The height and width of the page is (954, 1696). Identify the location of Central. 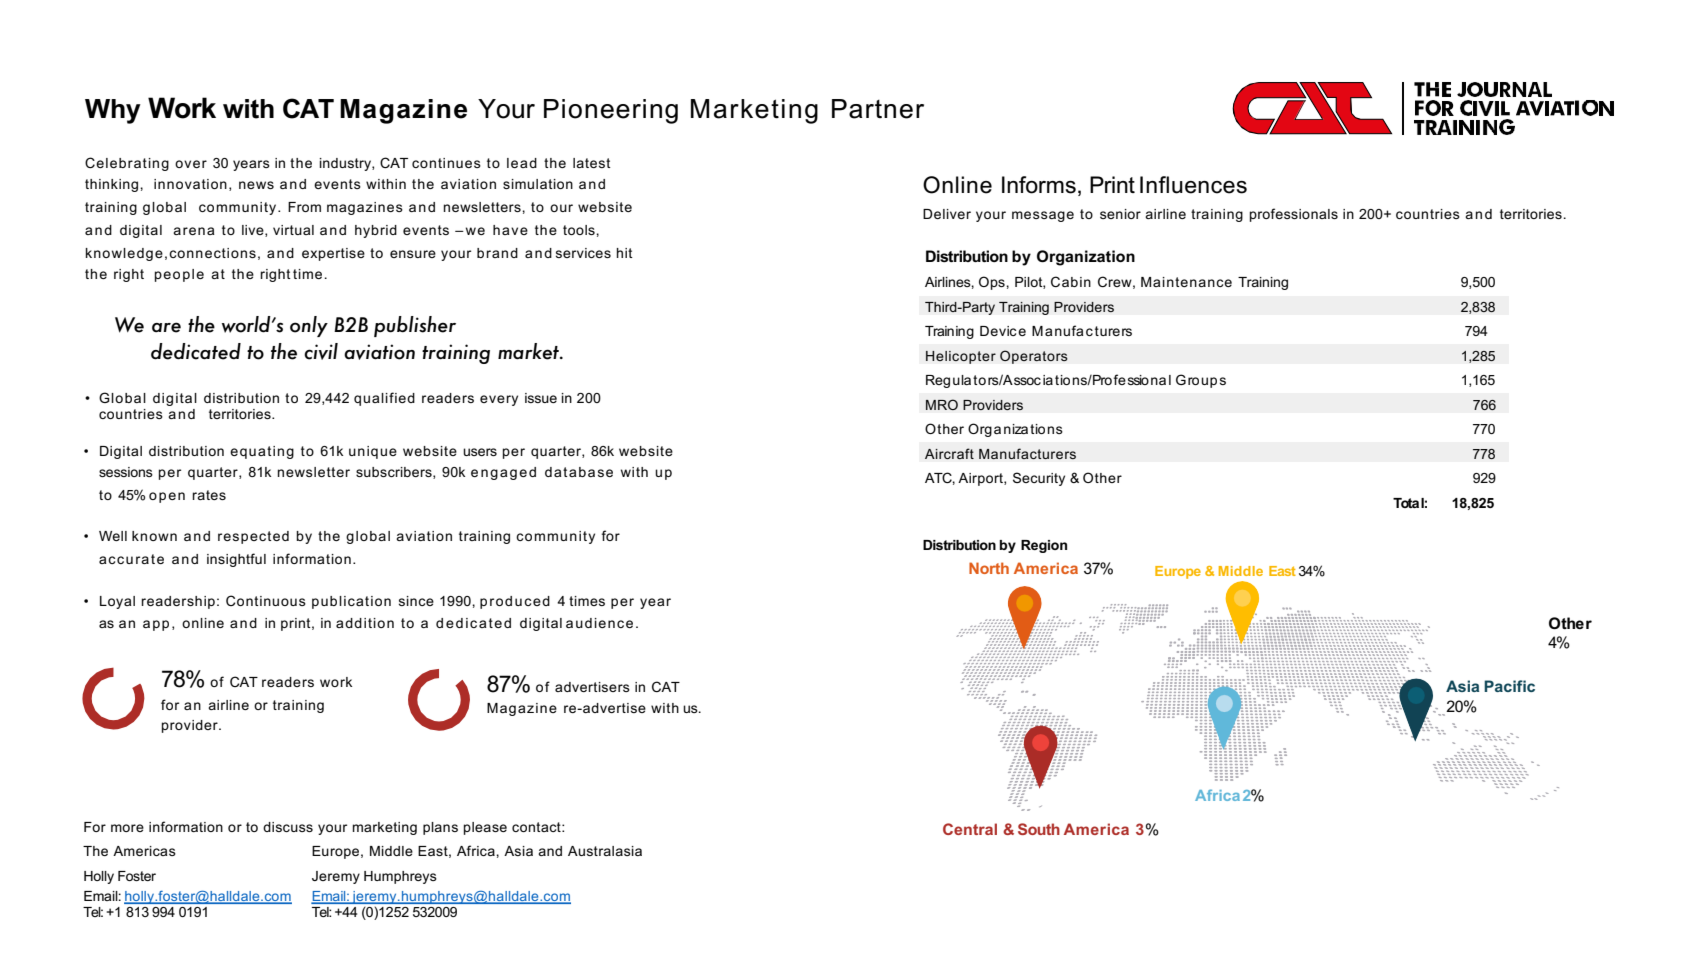
(970, 829).
